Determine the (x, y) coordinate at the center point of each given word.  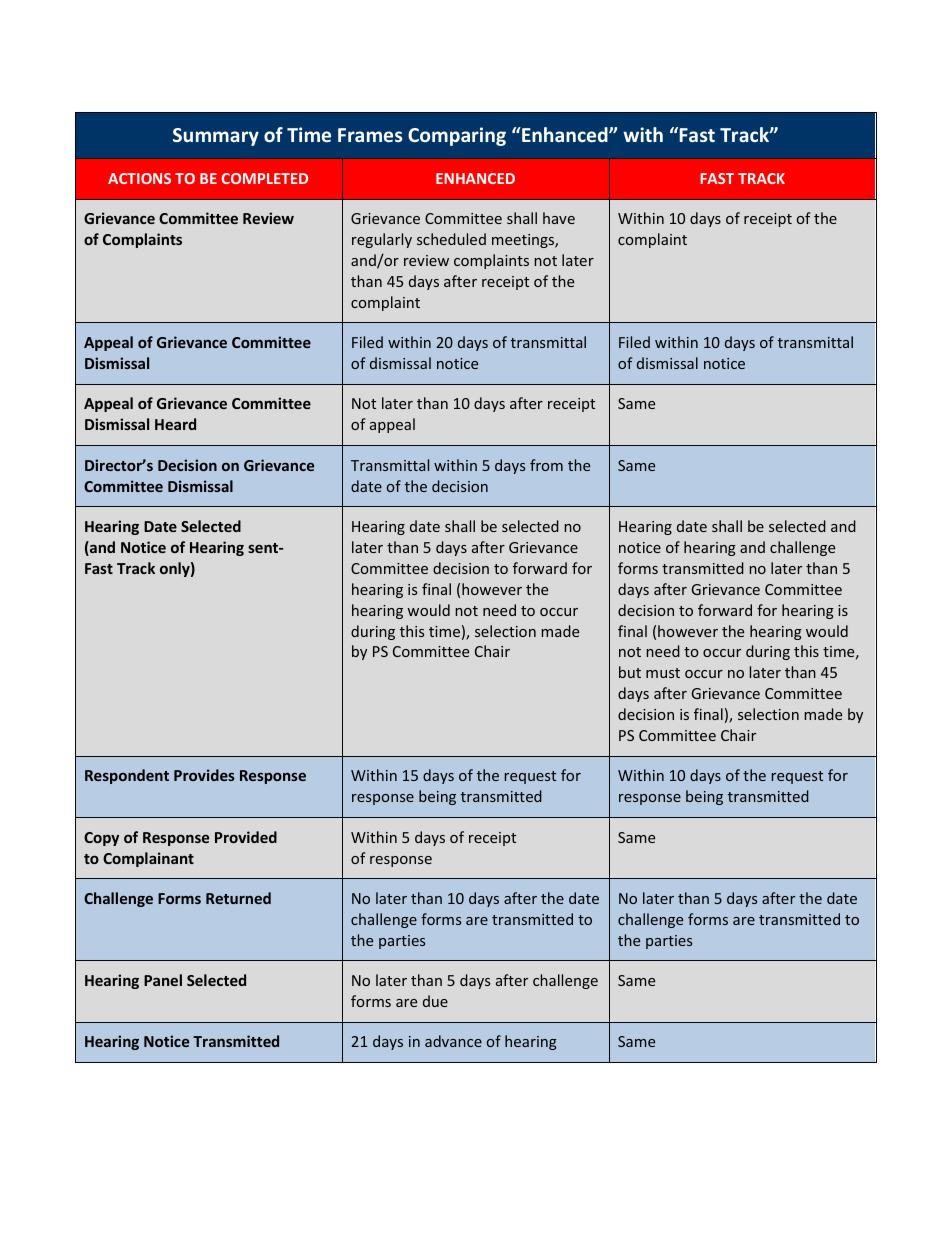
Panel (163, 980)
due (435, 1001)
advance (453, 1041)
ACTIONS (139, 178)
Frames (370, 135)
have (559, 218)
